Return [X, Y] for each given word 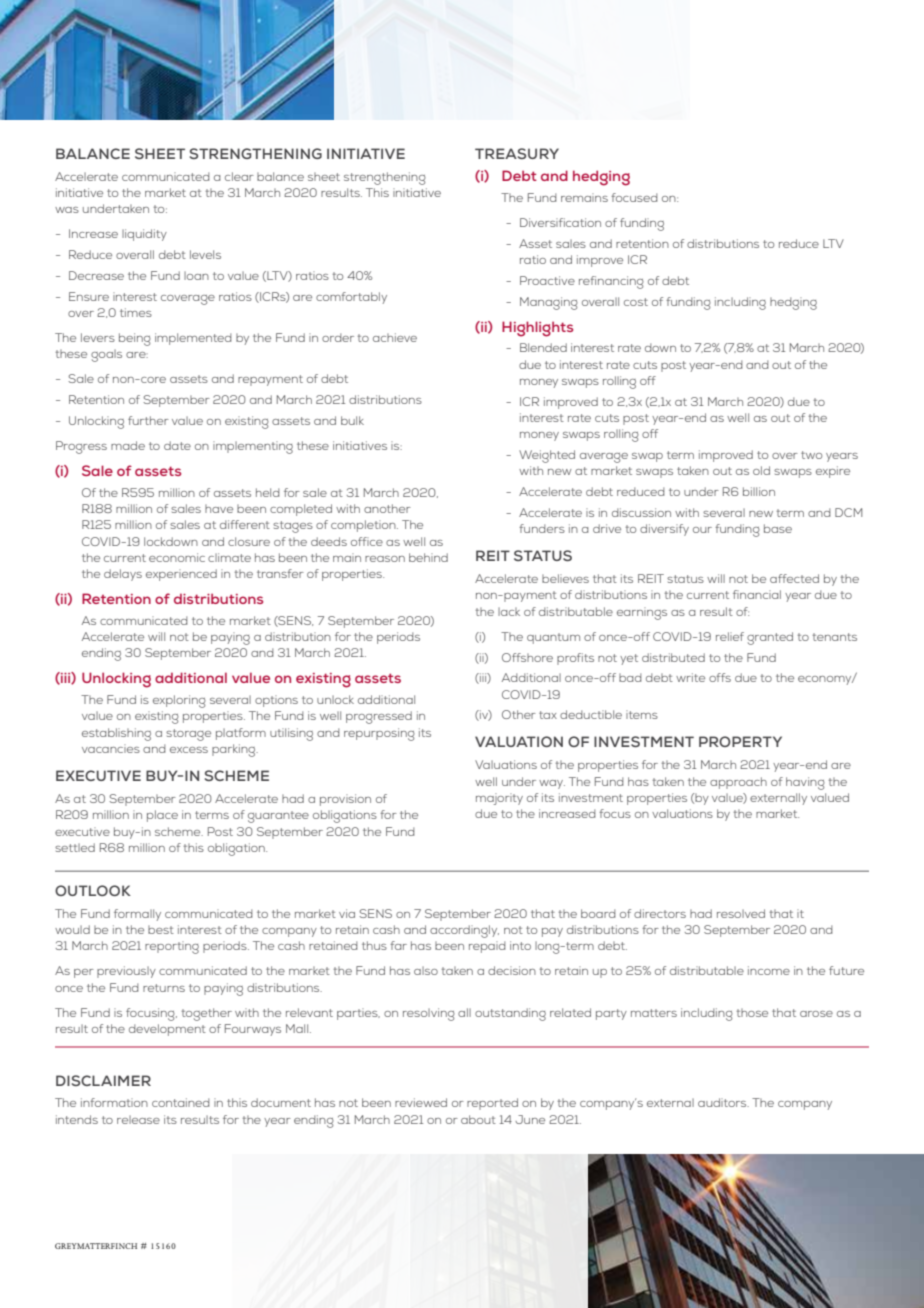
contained [181, 1102]
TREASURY [517, 153]
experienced [181, 575]
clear [239, 176]
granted [770, 638]
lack [509, 611]
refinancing [611, 282]
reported [492, 1104]
